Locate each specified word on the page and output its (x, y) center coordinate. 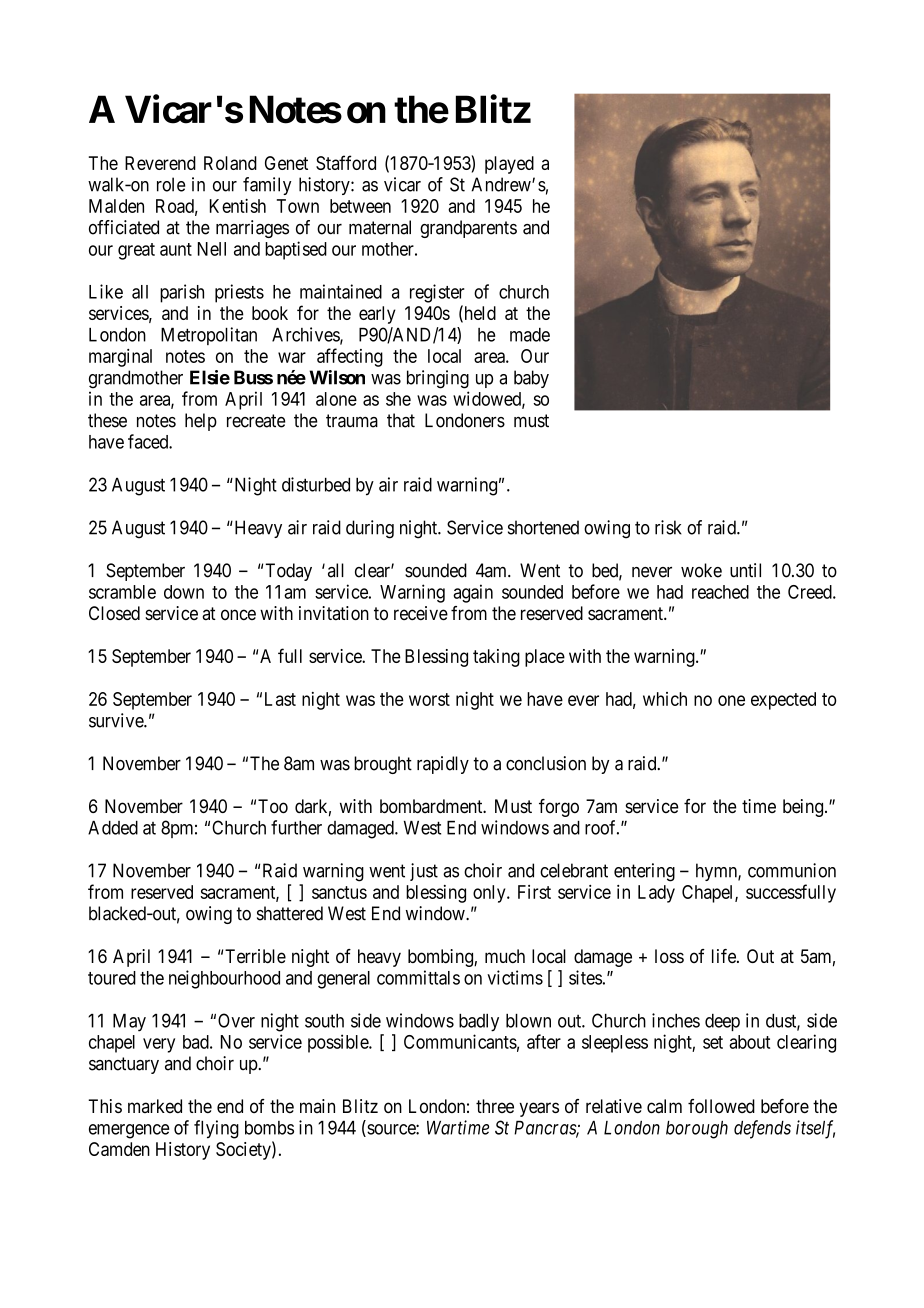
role (171, 184)
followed (721, 1106)
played (509, 165)
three (495, 1106)
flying (216, 1129)
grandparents (468, 229)
